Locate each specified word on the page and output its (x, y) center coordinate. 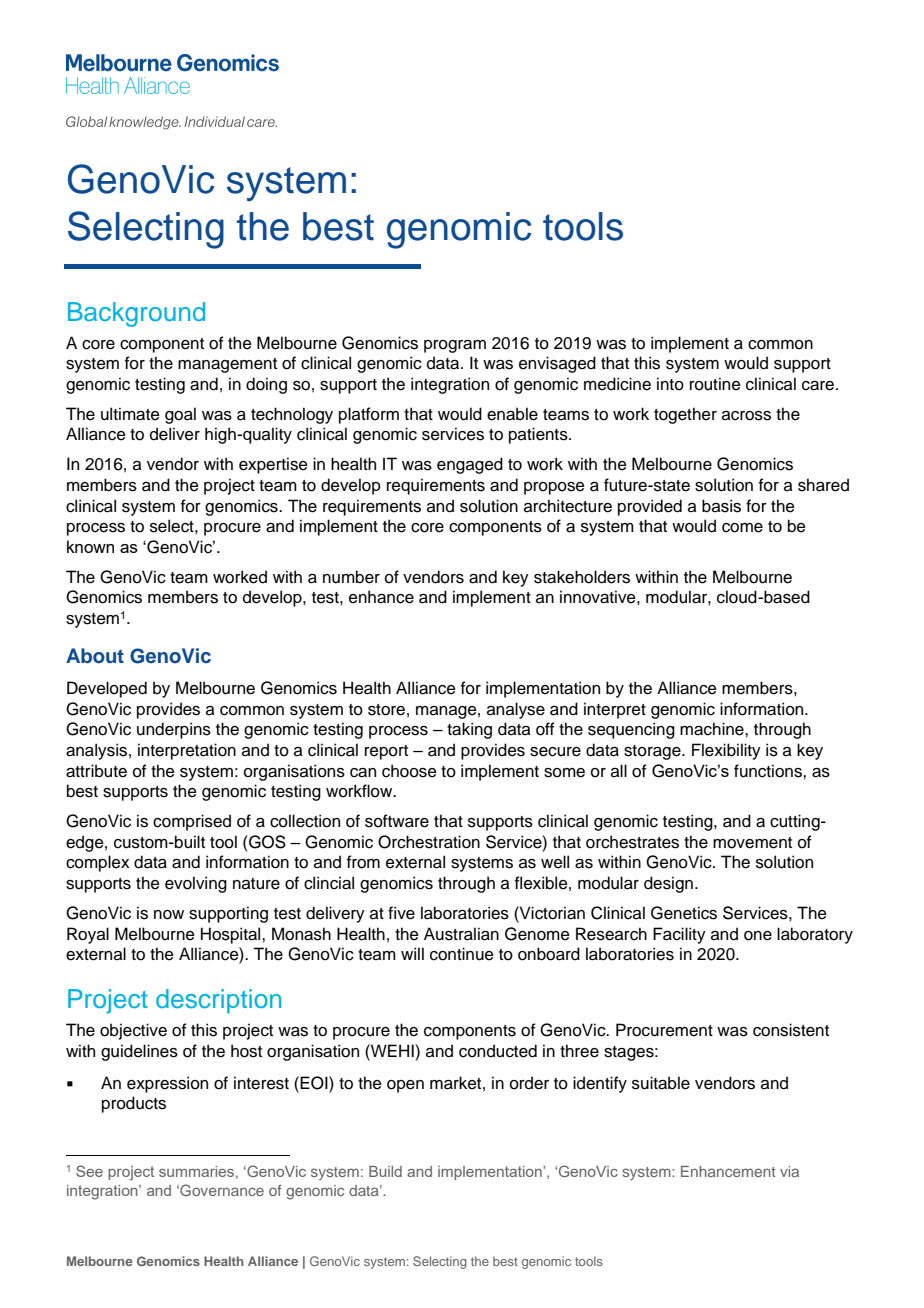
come (742, 528)
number (351, 577)
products (134, 1104)
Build (385, 1171)
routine (715, 384)
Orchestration (429, 842)
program (455, 346)
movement (752, 843)
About (95, 656)
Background (136, 314)
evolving (196, 884)
